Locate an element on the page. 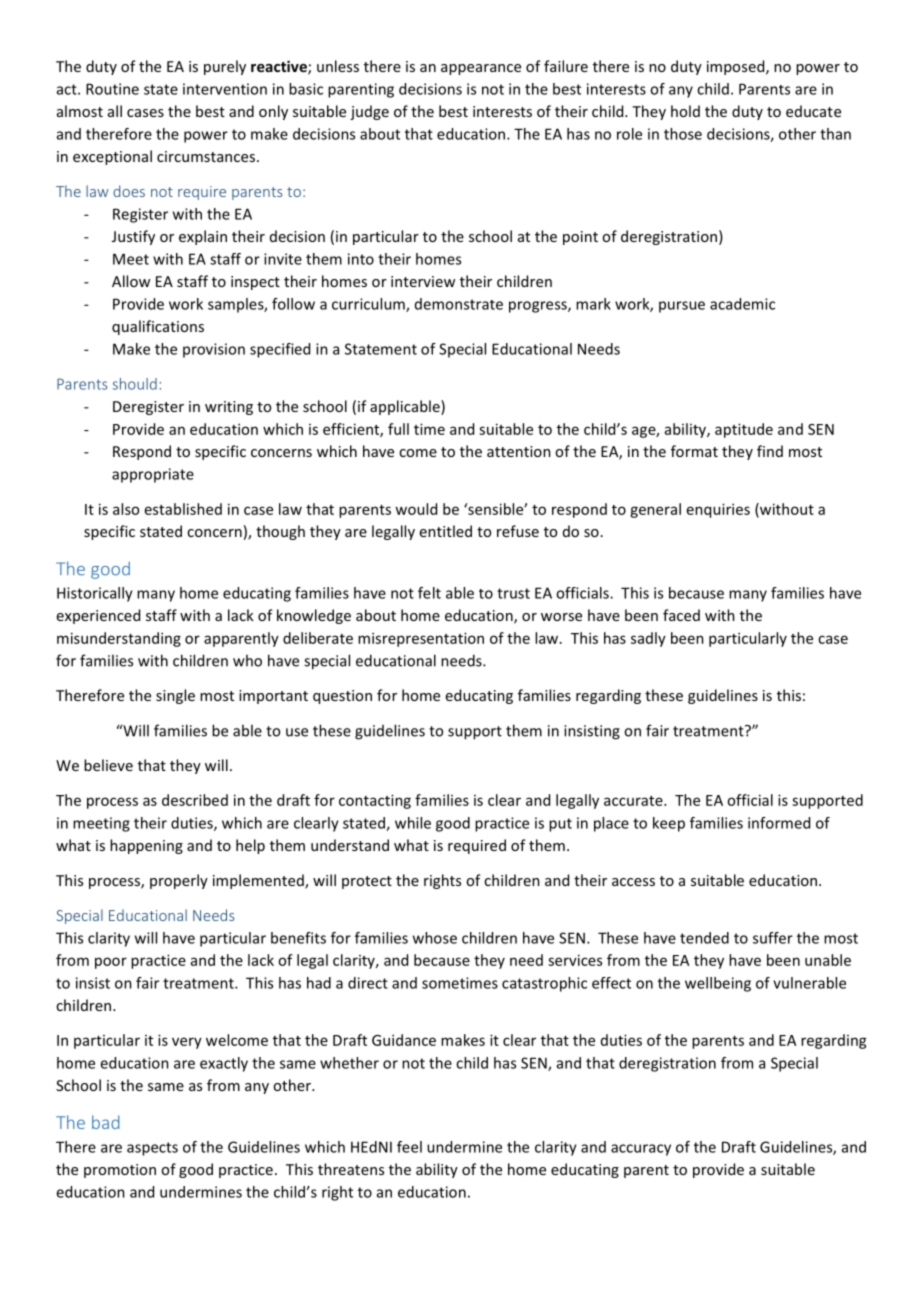  hold is located at coordinates (685, 111).
